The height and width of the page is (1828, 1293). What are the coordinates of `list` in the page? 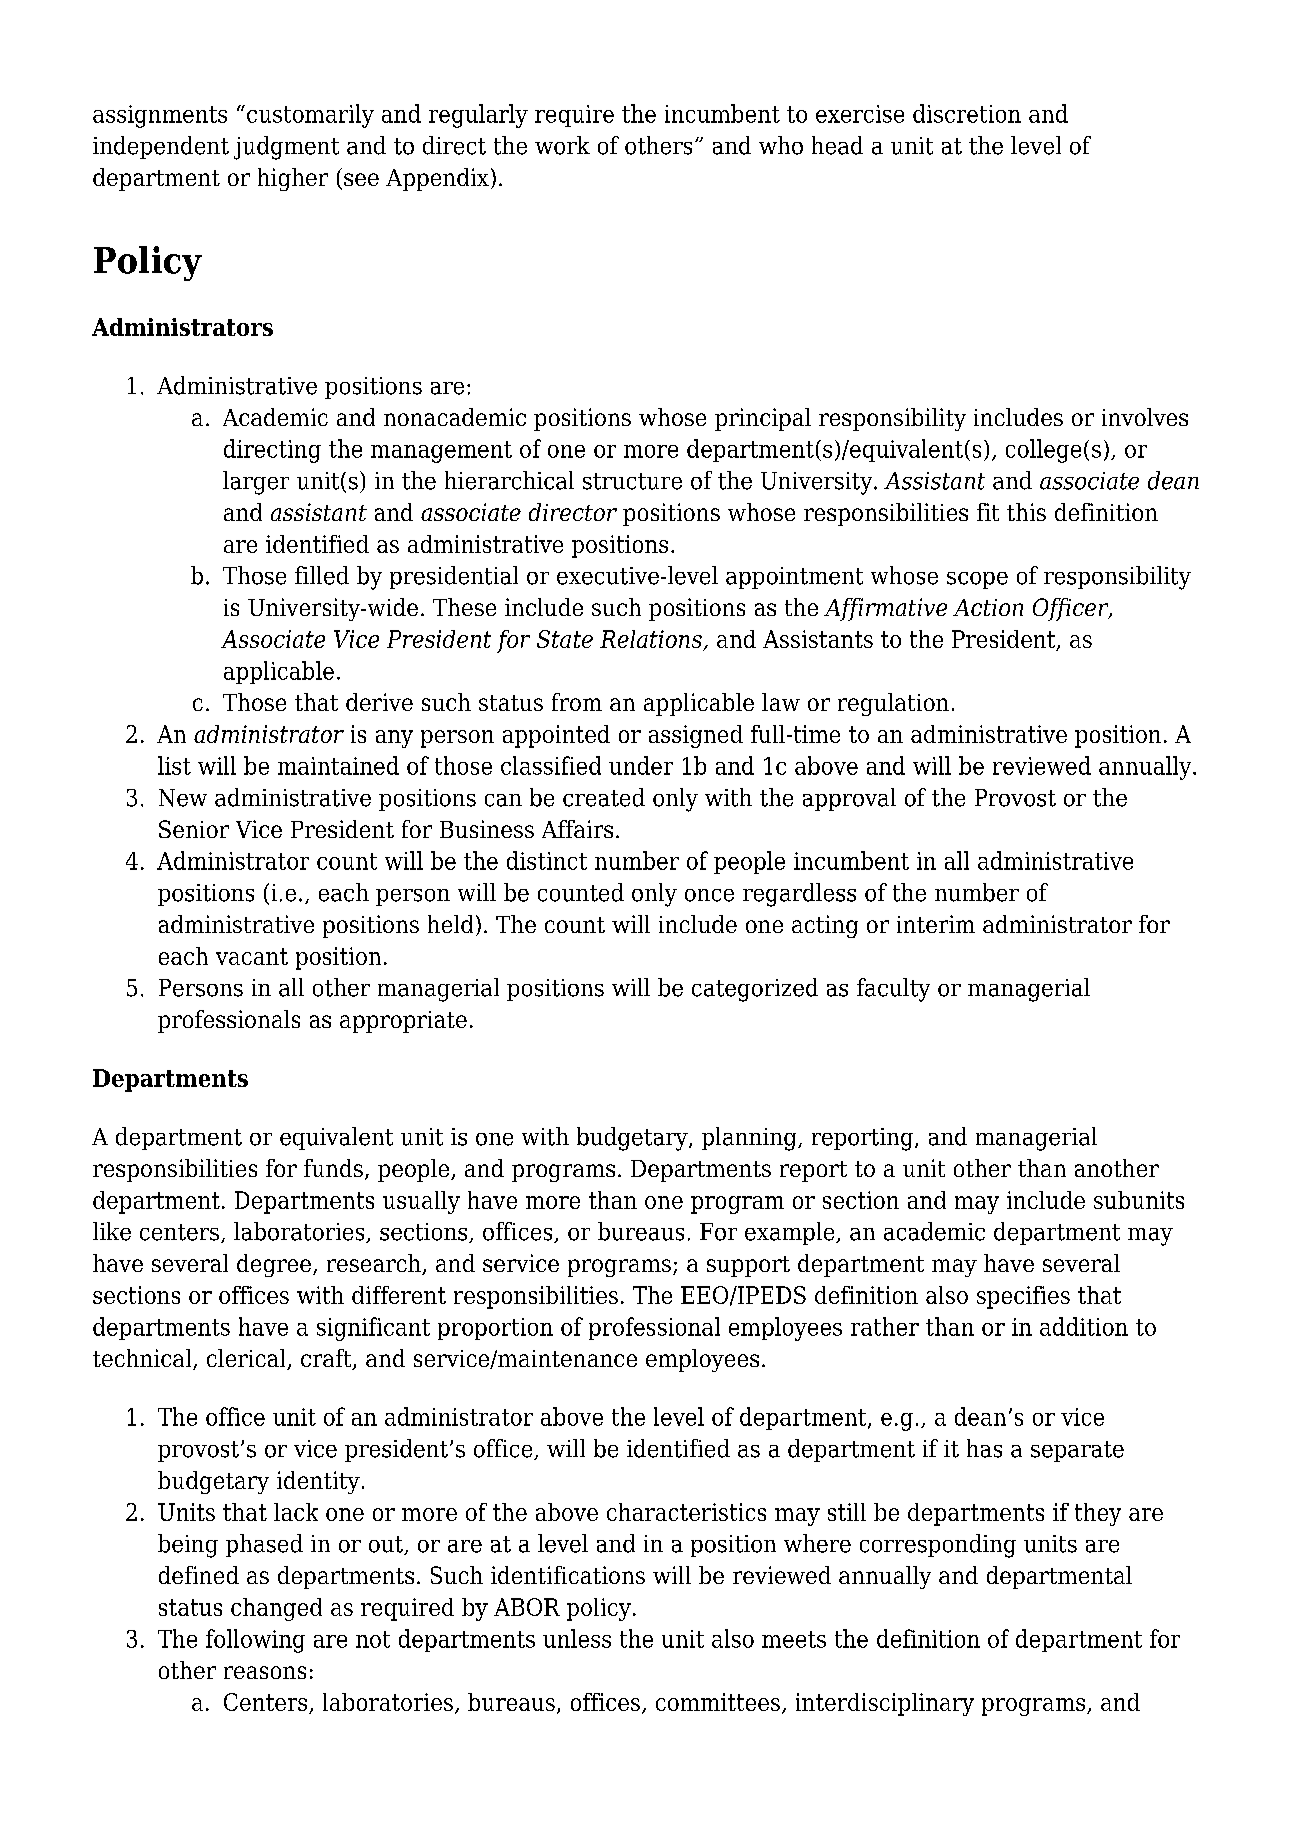 It's located at (174, 765).
